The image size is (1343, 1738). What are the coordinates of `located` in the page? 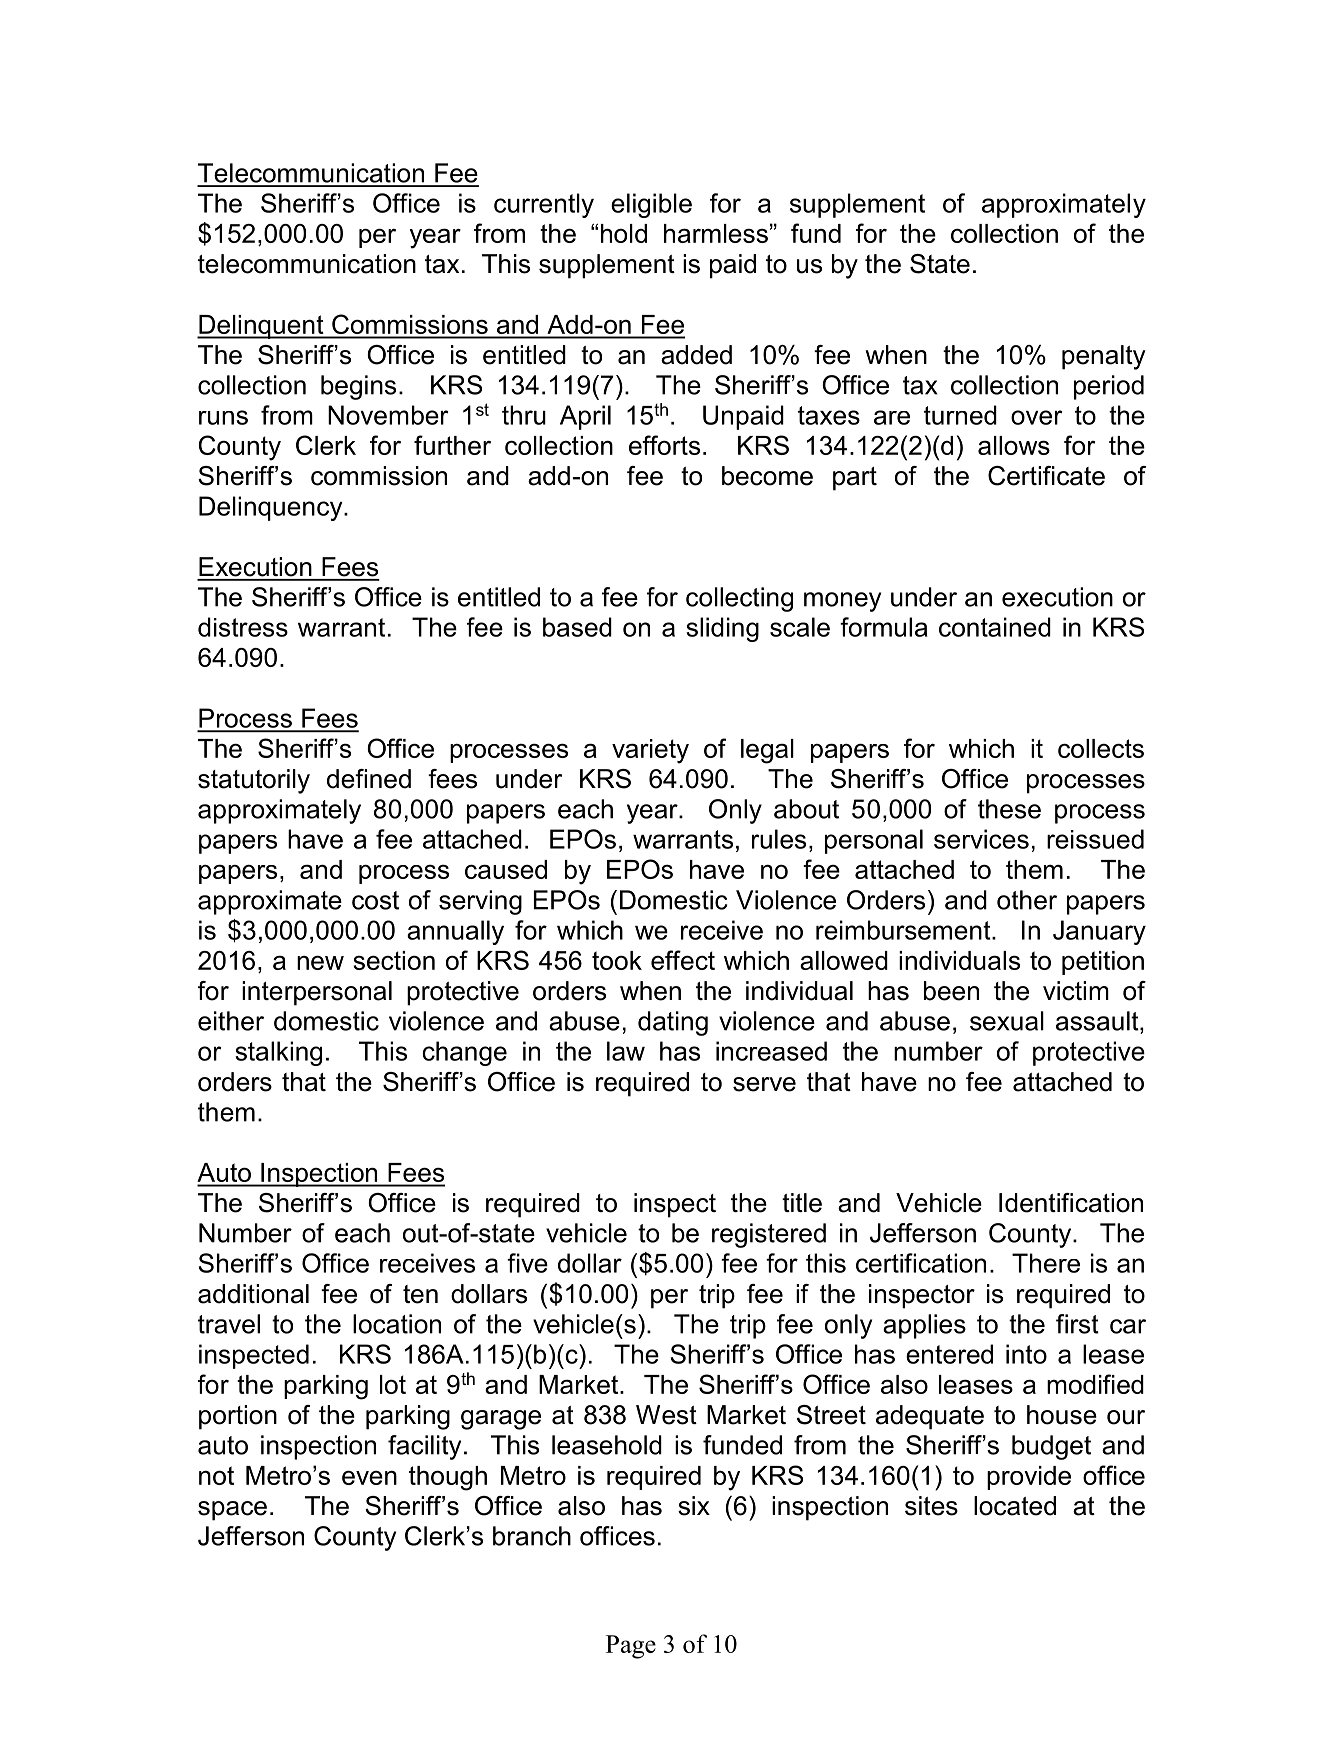 It's located at (1015, 1506).
